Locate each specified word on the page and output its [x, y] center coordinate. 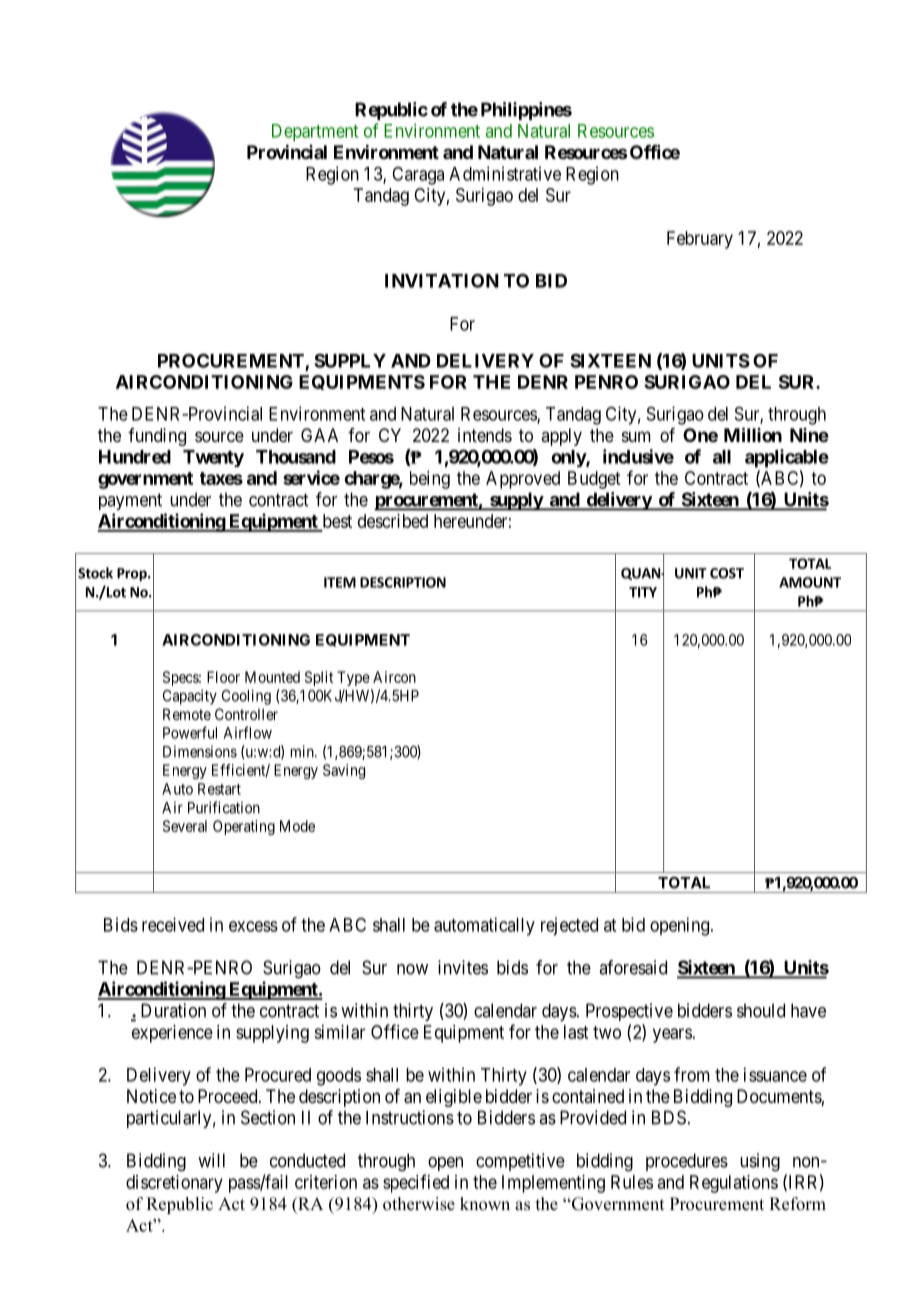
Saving [344, 771]
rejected [569, 926]
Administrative [505, 173]
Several [185, 826]
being [430, 480]
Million [753, 434]
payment [130, 501]
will [211, 1160]
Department [315, 133]
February [700, 240]
